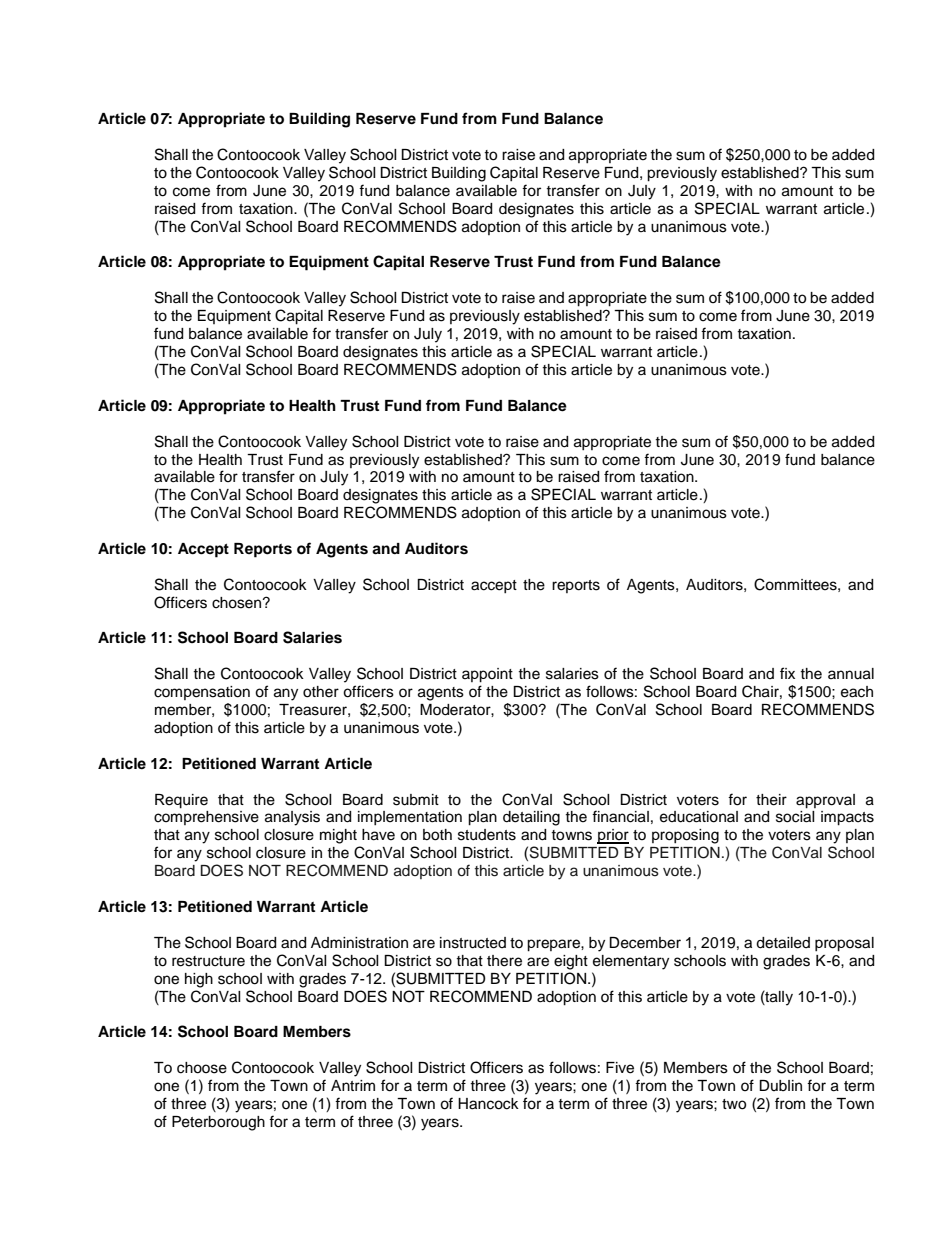 This page has width=952, height=1233. I want to click on appoint, so click(487, 675).
